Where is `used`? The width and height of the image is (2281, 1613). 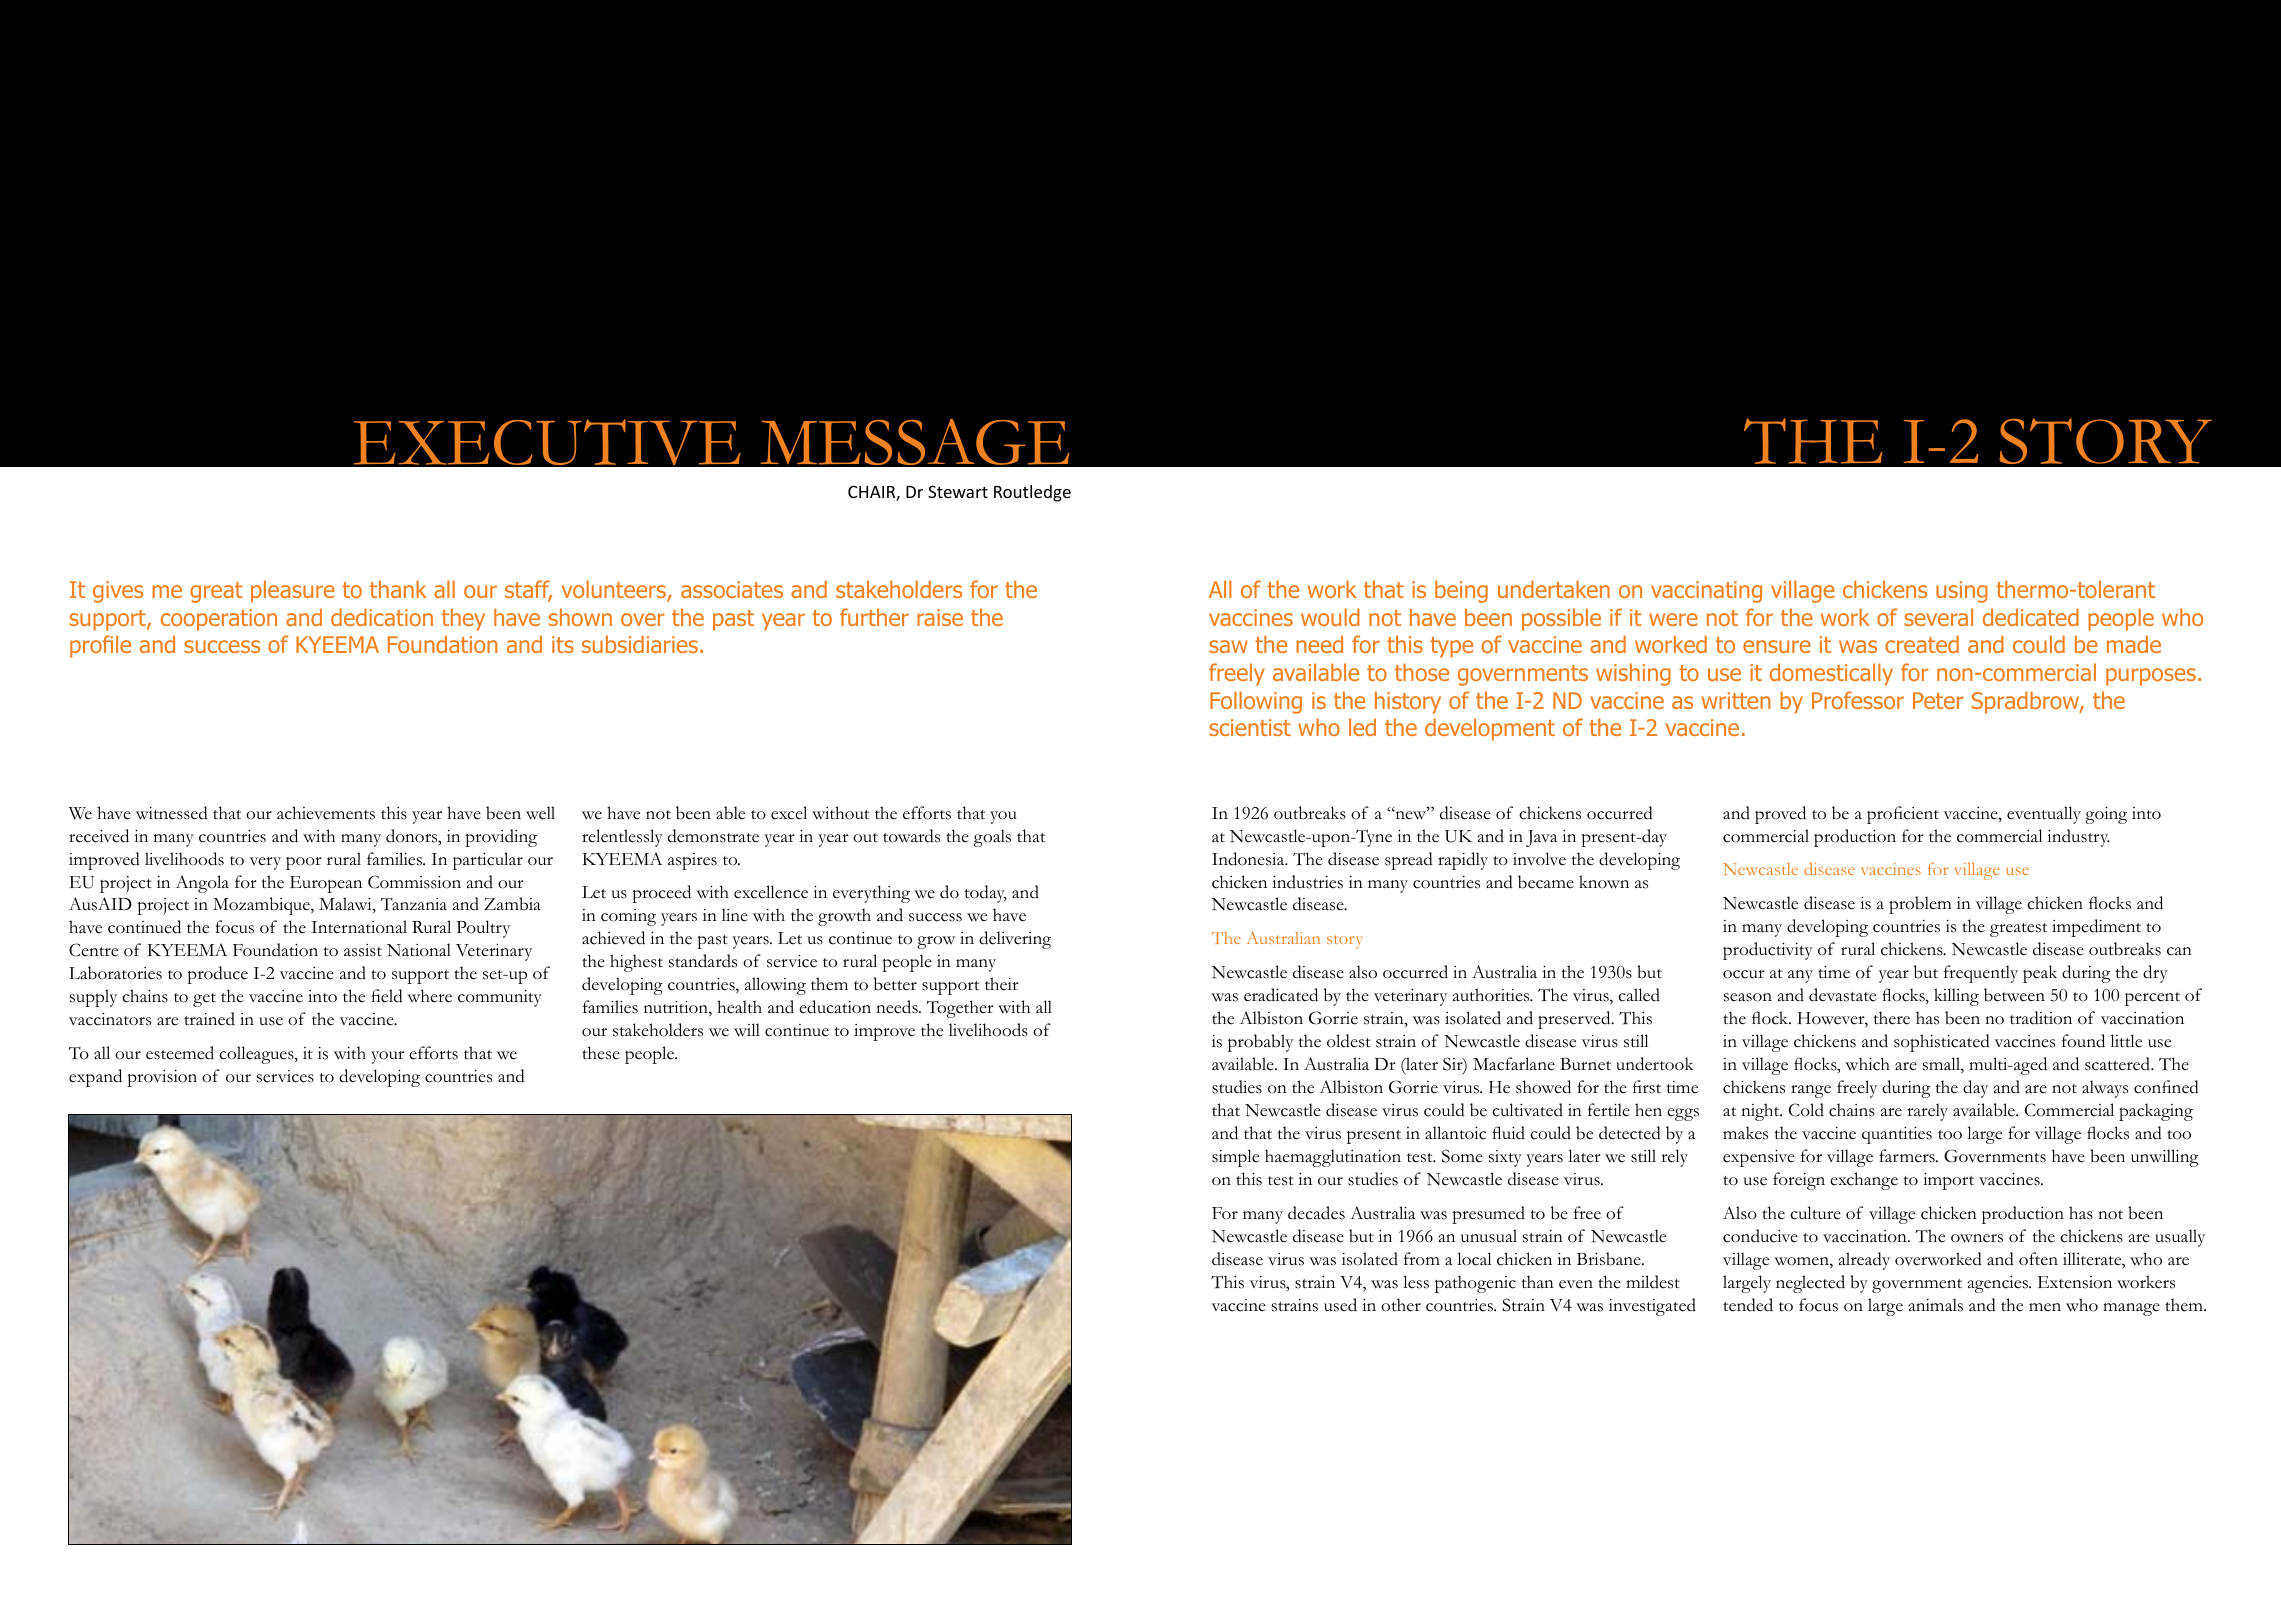
used is located at coordinates (1340, 1305).
